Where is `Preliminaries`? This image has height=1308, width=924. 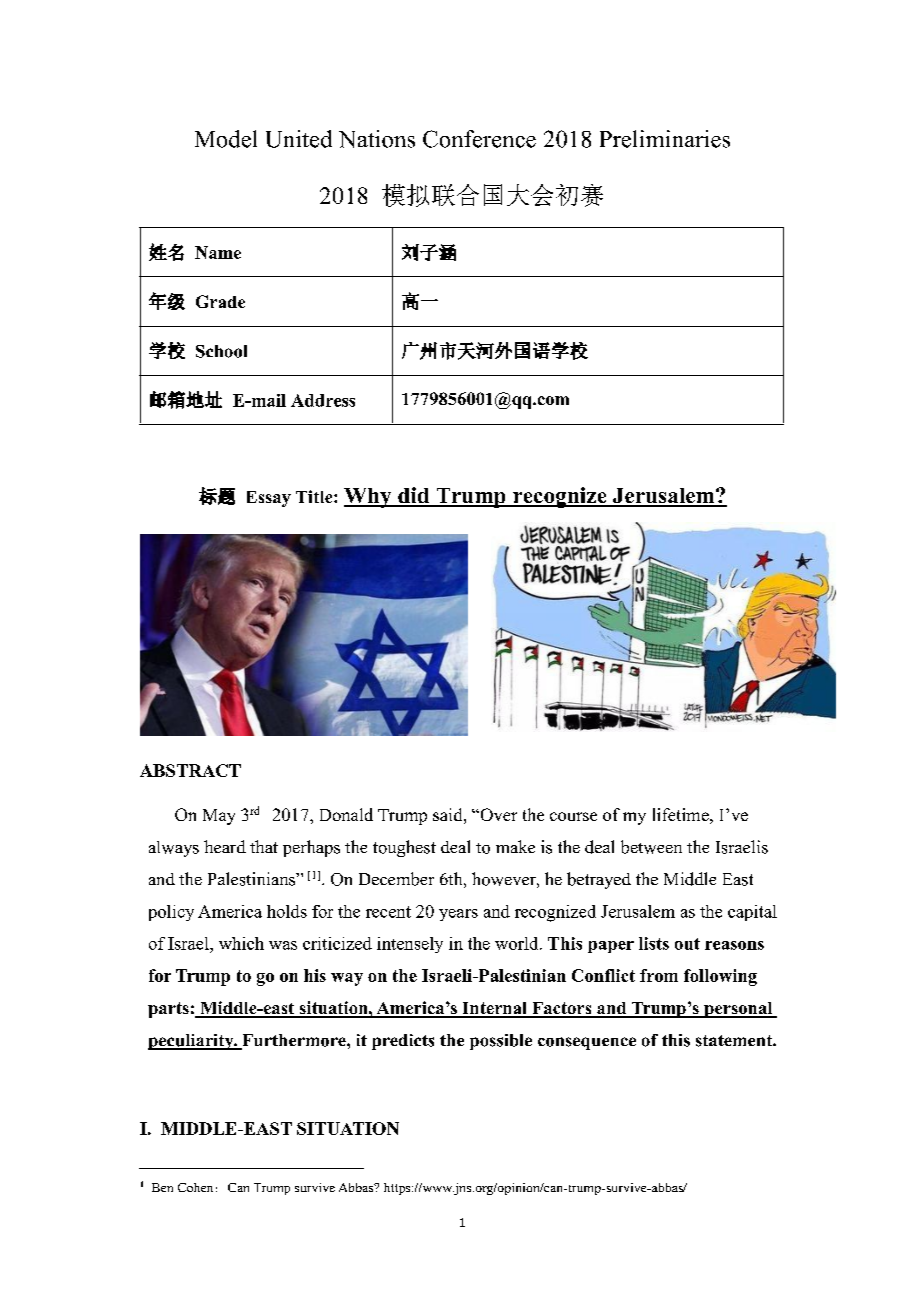
Preliminaries is located at coordinates (665, 139).
